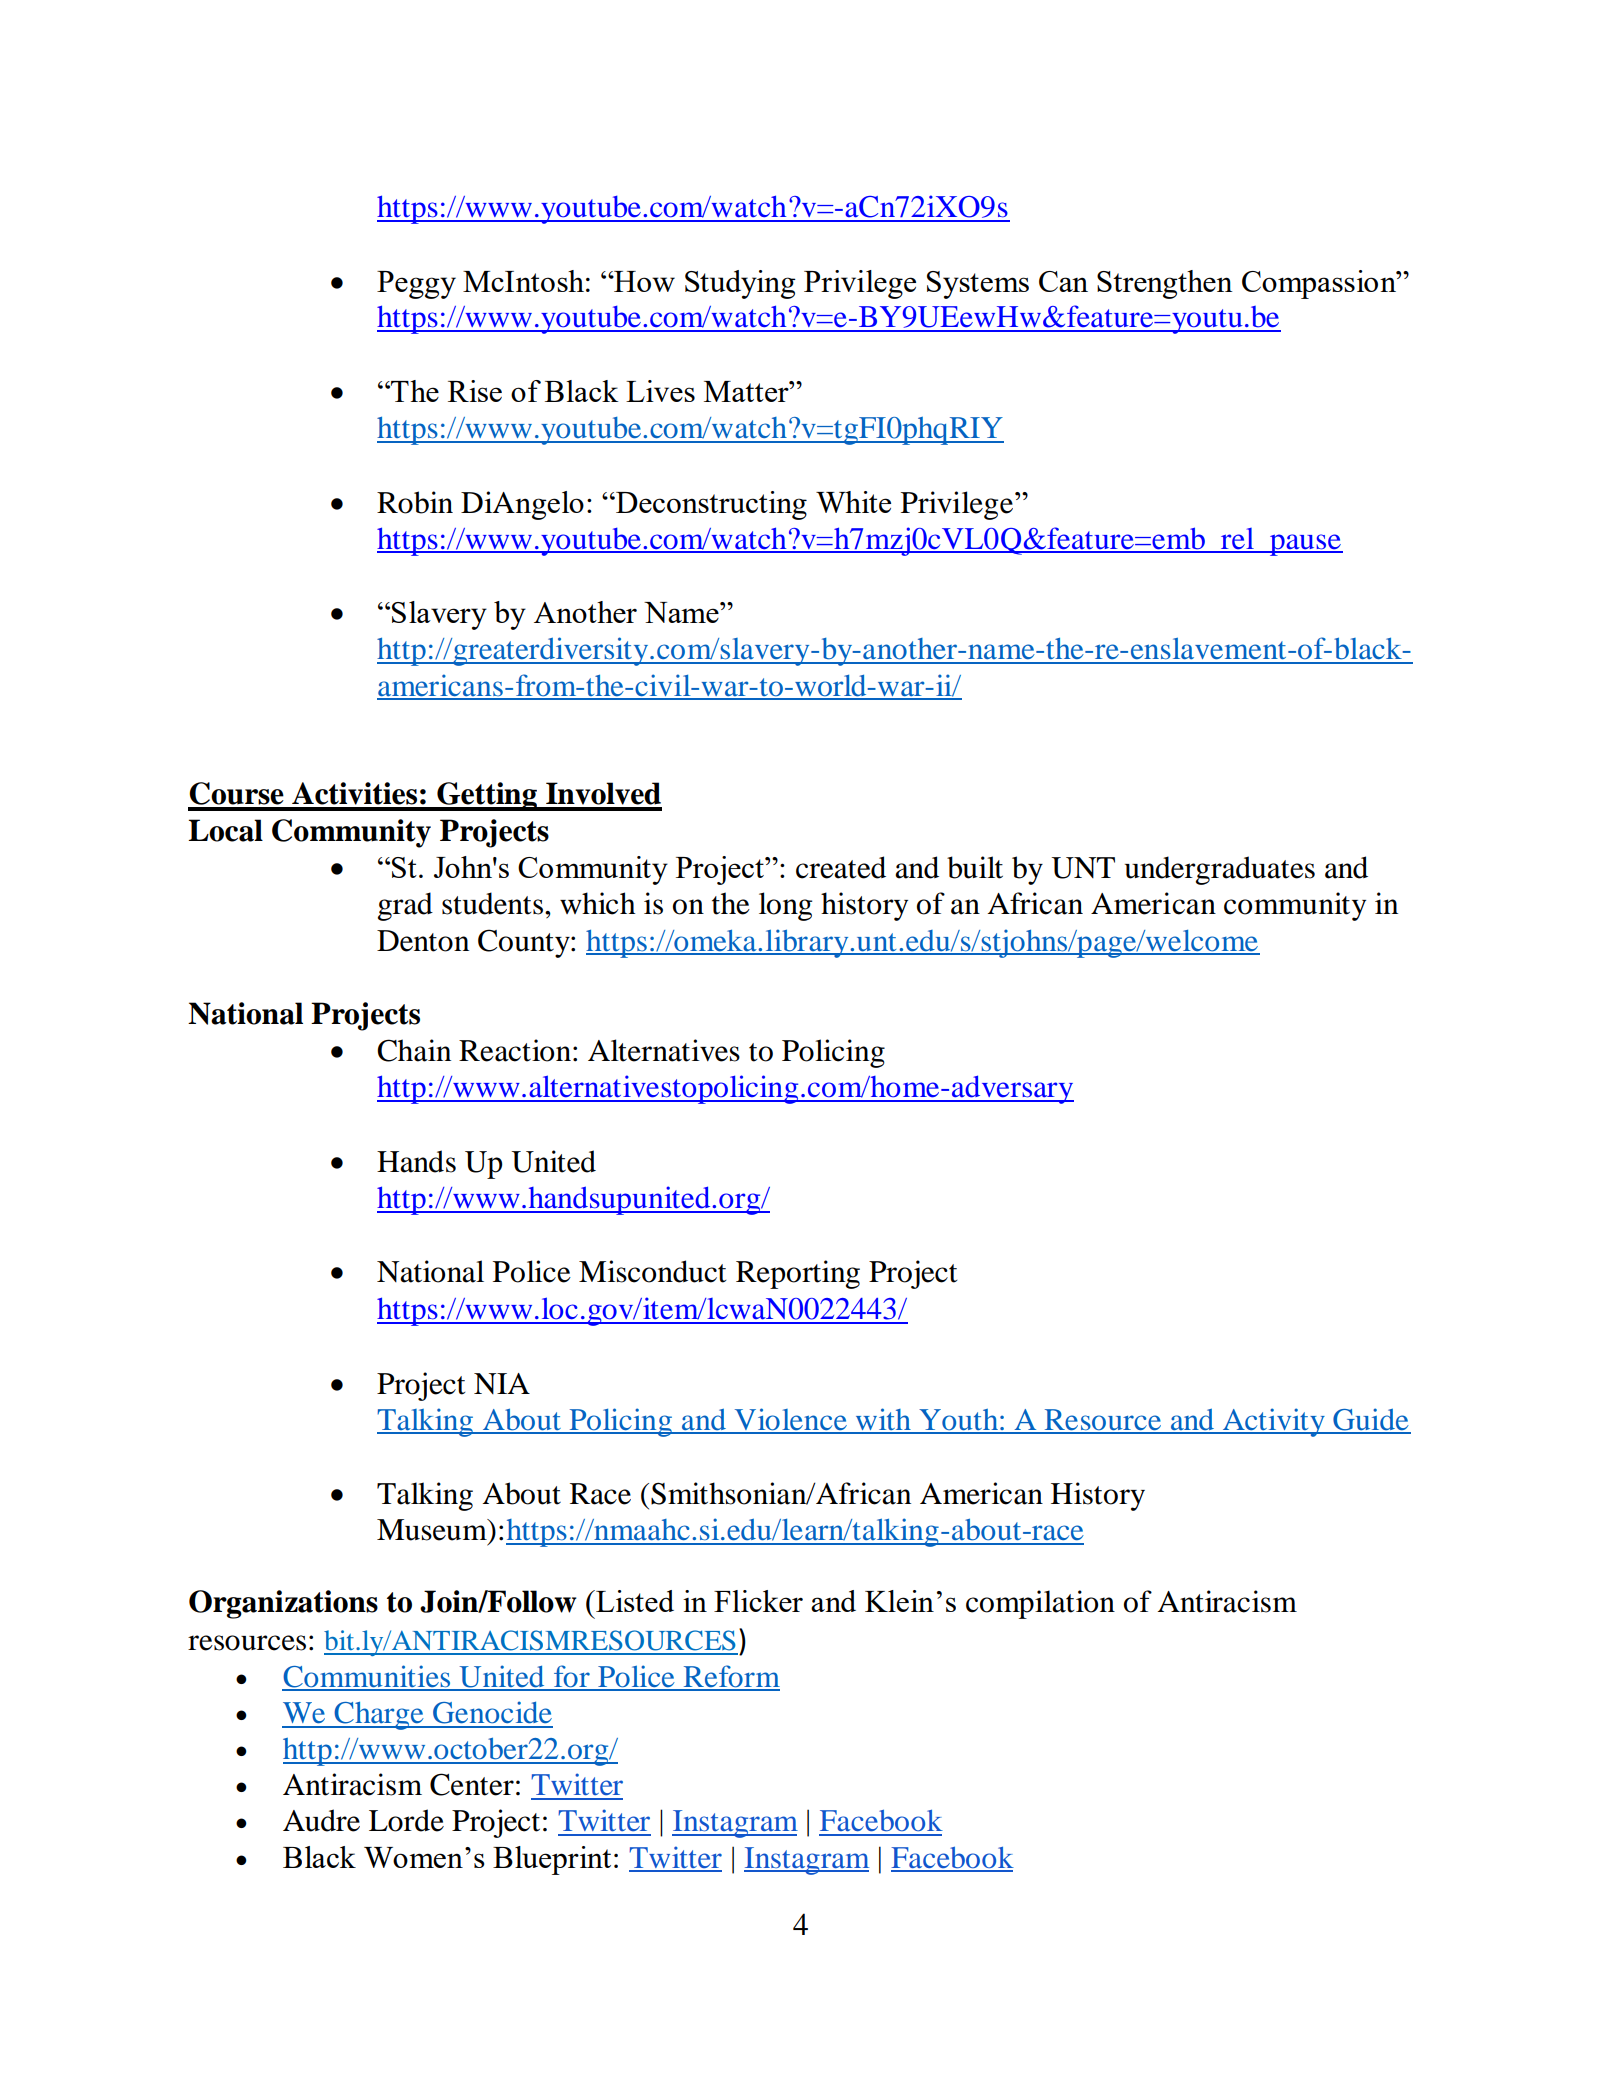 This image has height=2073, width=1602. I want to click on Organizations, so click(283, 1604).
